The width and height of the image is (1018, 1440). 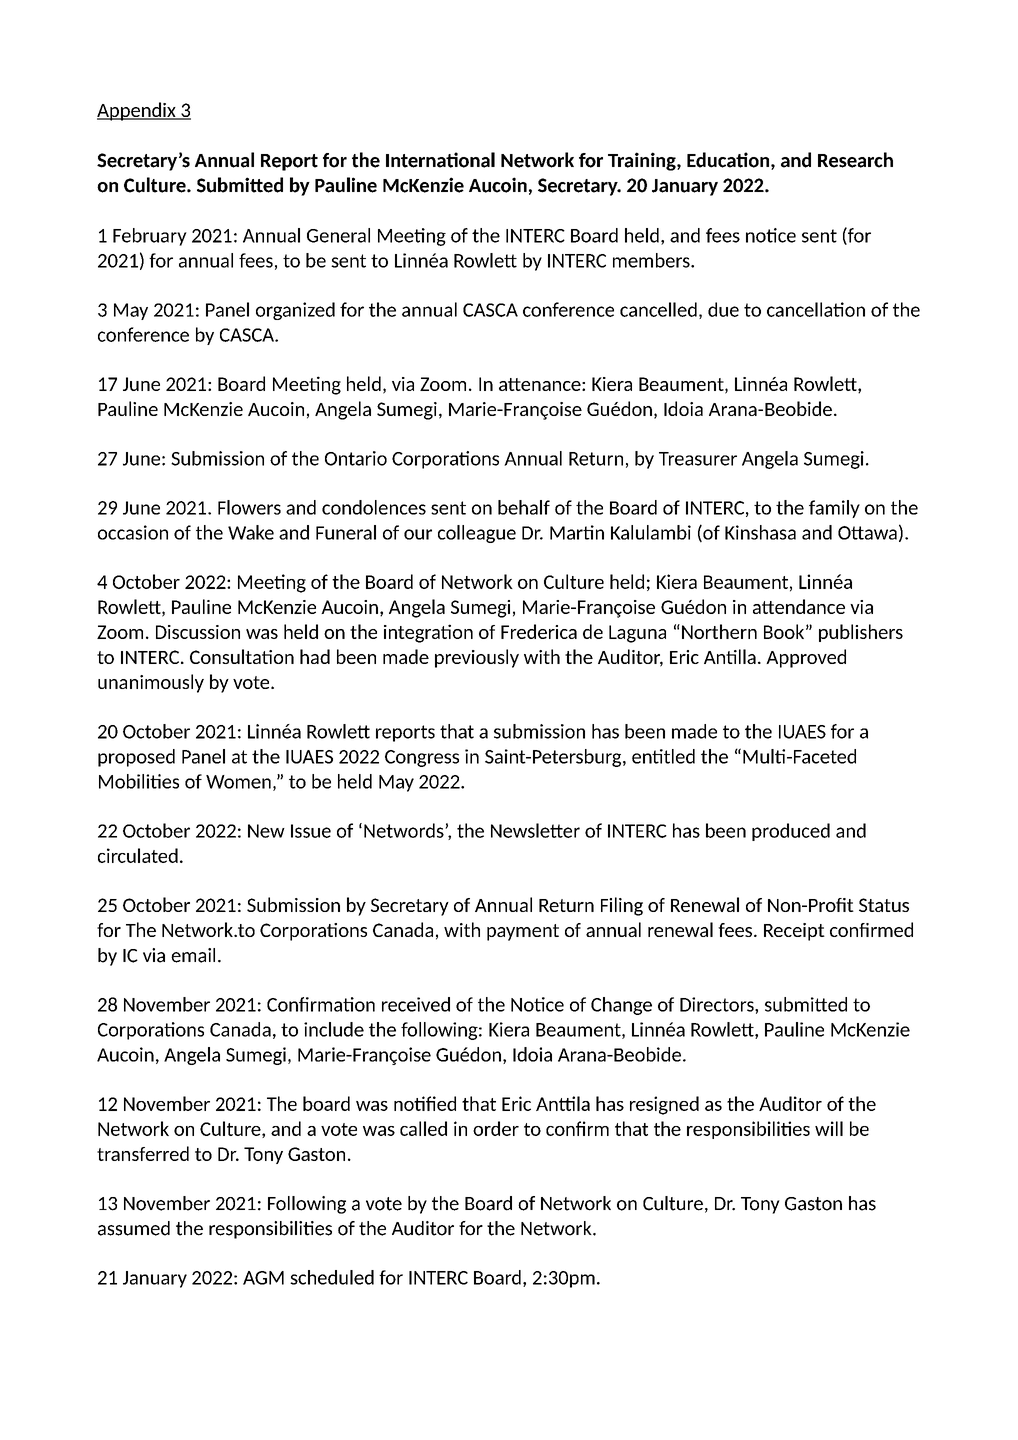 I want to click on family, so click(x=834, y=509).
